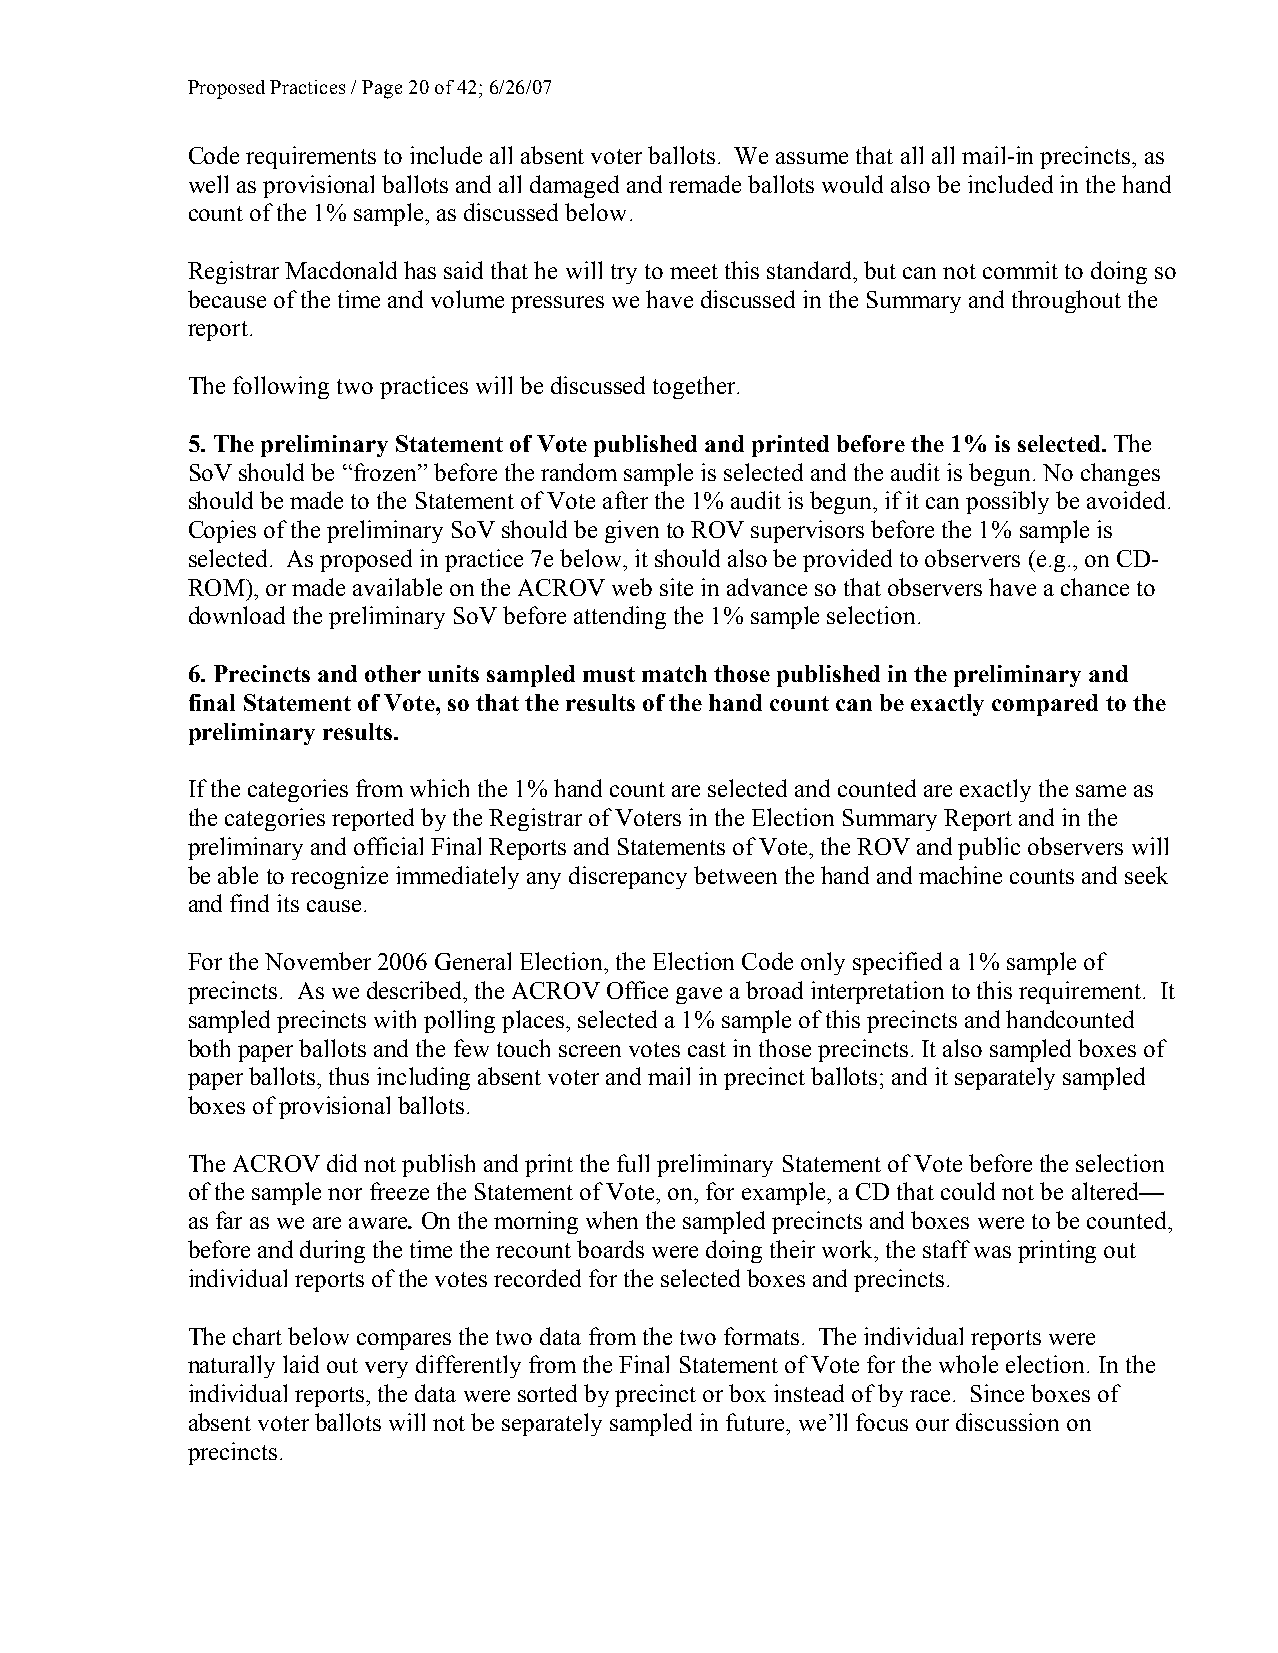  What do you see at coordinates (301, 1364) in the page?
I see `laid` at bounding box center [301, 1364].
